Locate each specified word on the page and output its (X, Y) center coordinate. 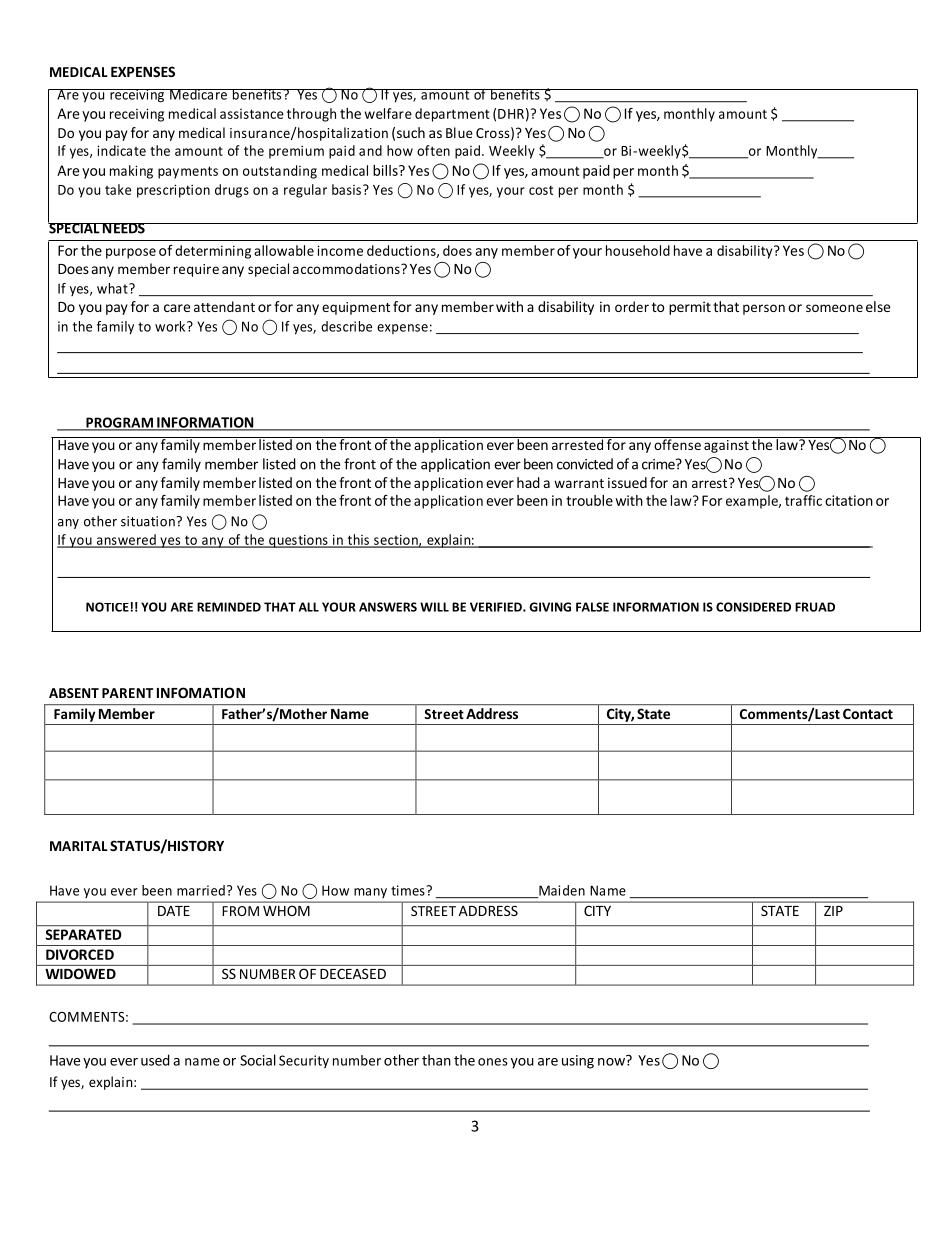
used (155, 1060)
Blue (459, 132)
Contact (868, 713)
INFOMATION (201, 692)
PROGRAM (119, 423)
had (528, 482)
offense (677, 443)
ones (493, 1062)
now (612, 1061)
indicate (121, 150)
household (638, 250)
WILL (434, 607)
